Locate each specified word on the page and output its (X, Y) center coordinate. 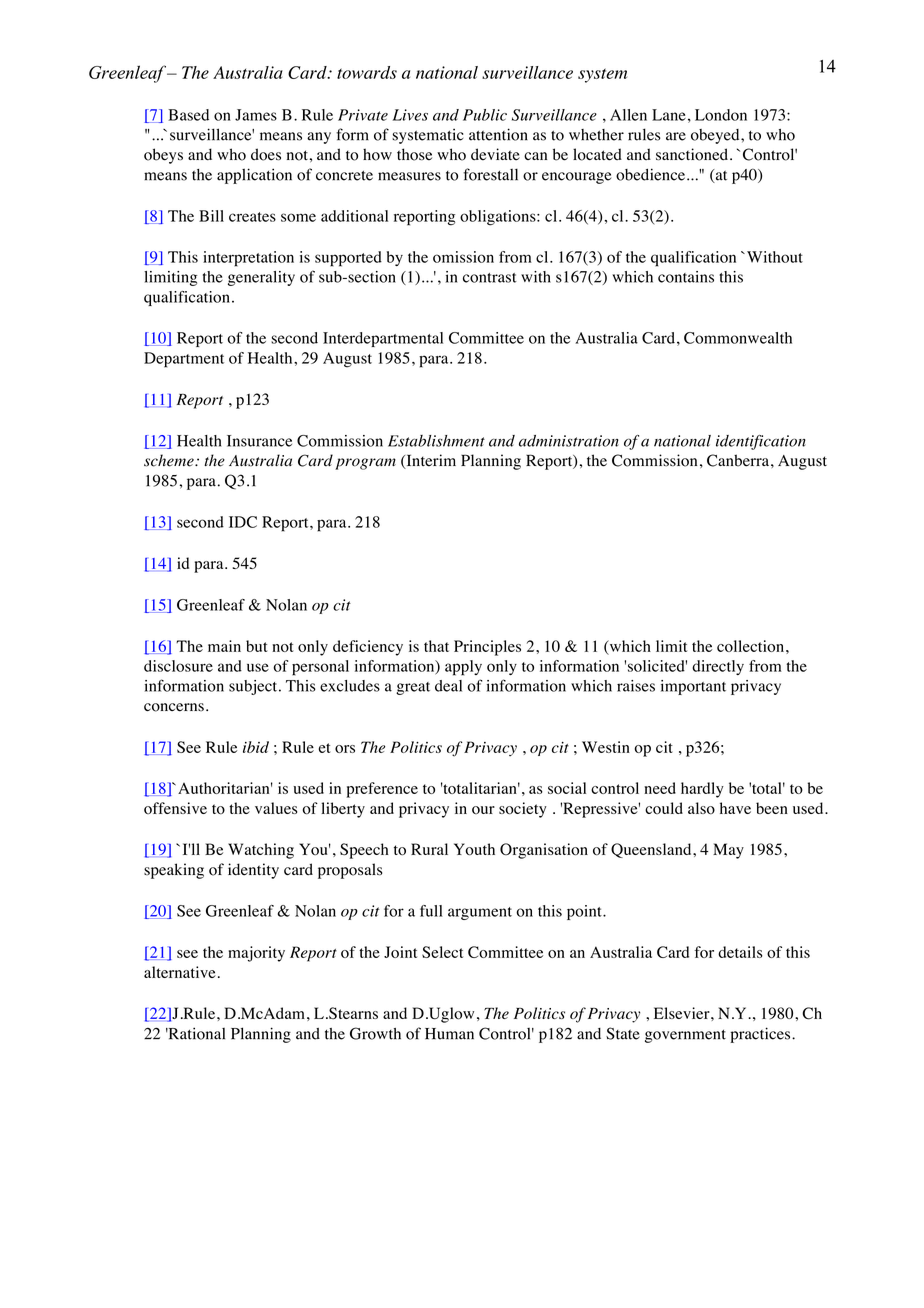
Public (485, 115)
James (256, 115)
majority (256, 954)
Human (449, 1034)
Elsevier (683, 1013)
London (721, 115)
